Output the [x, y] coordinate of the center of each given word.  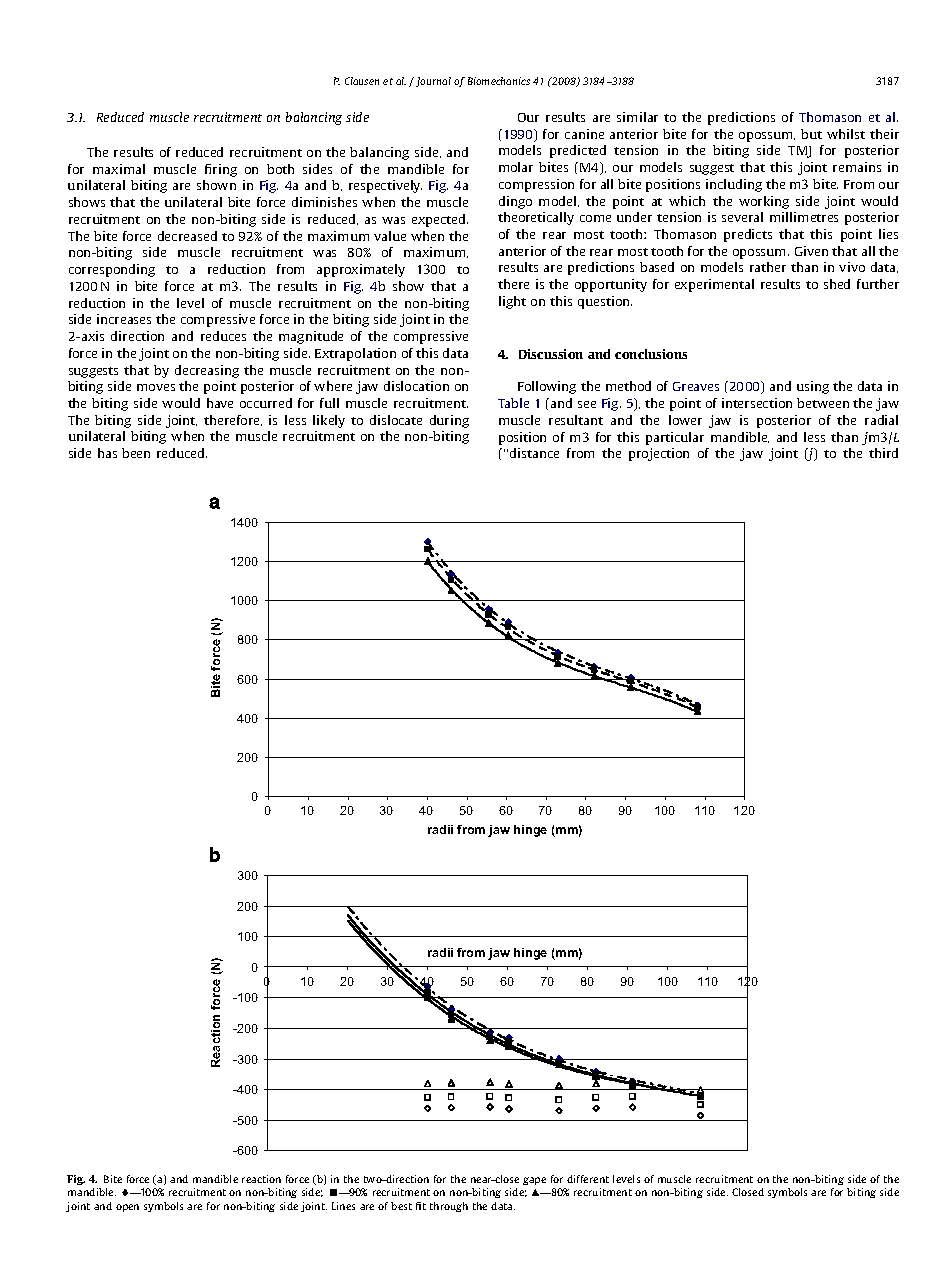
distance [534, 453]
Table [513, 403]
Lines [343, 1206]
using [813, 387]
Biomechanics [499, 81]
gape [534, 1181]
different [588, 1179]
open [127, 1208]
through [449, 1207]
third [883, 453]
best [401, 1206]
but [811, 134]
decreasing [207, 371]
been [136, 453]
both [280, 169]
